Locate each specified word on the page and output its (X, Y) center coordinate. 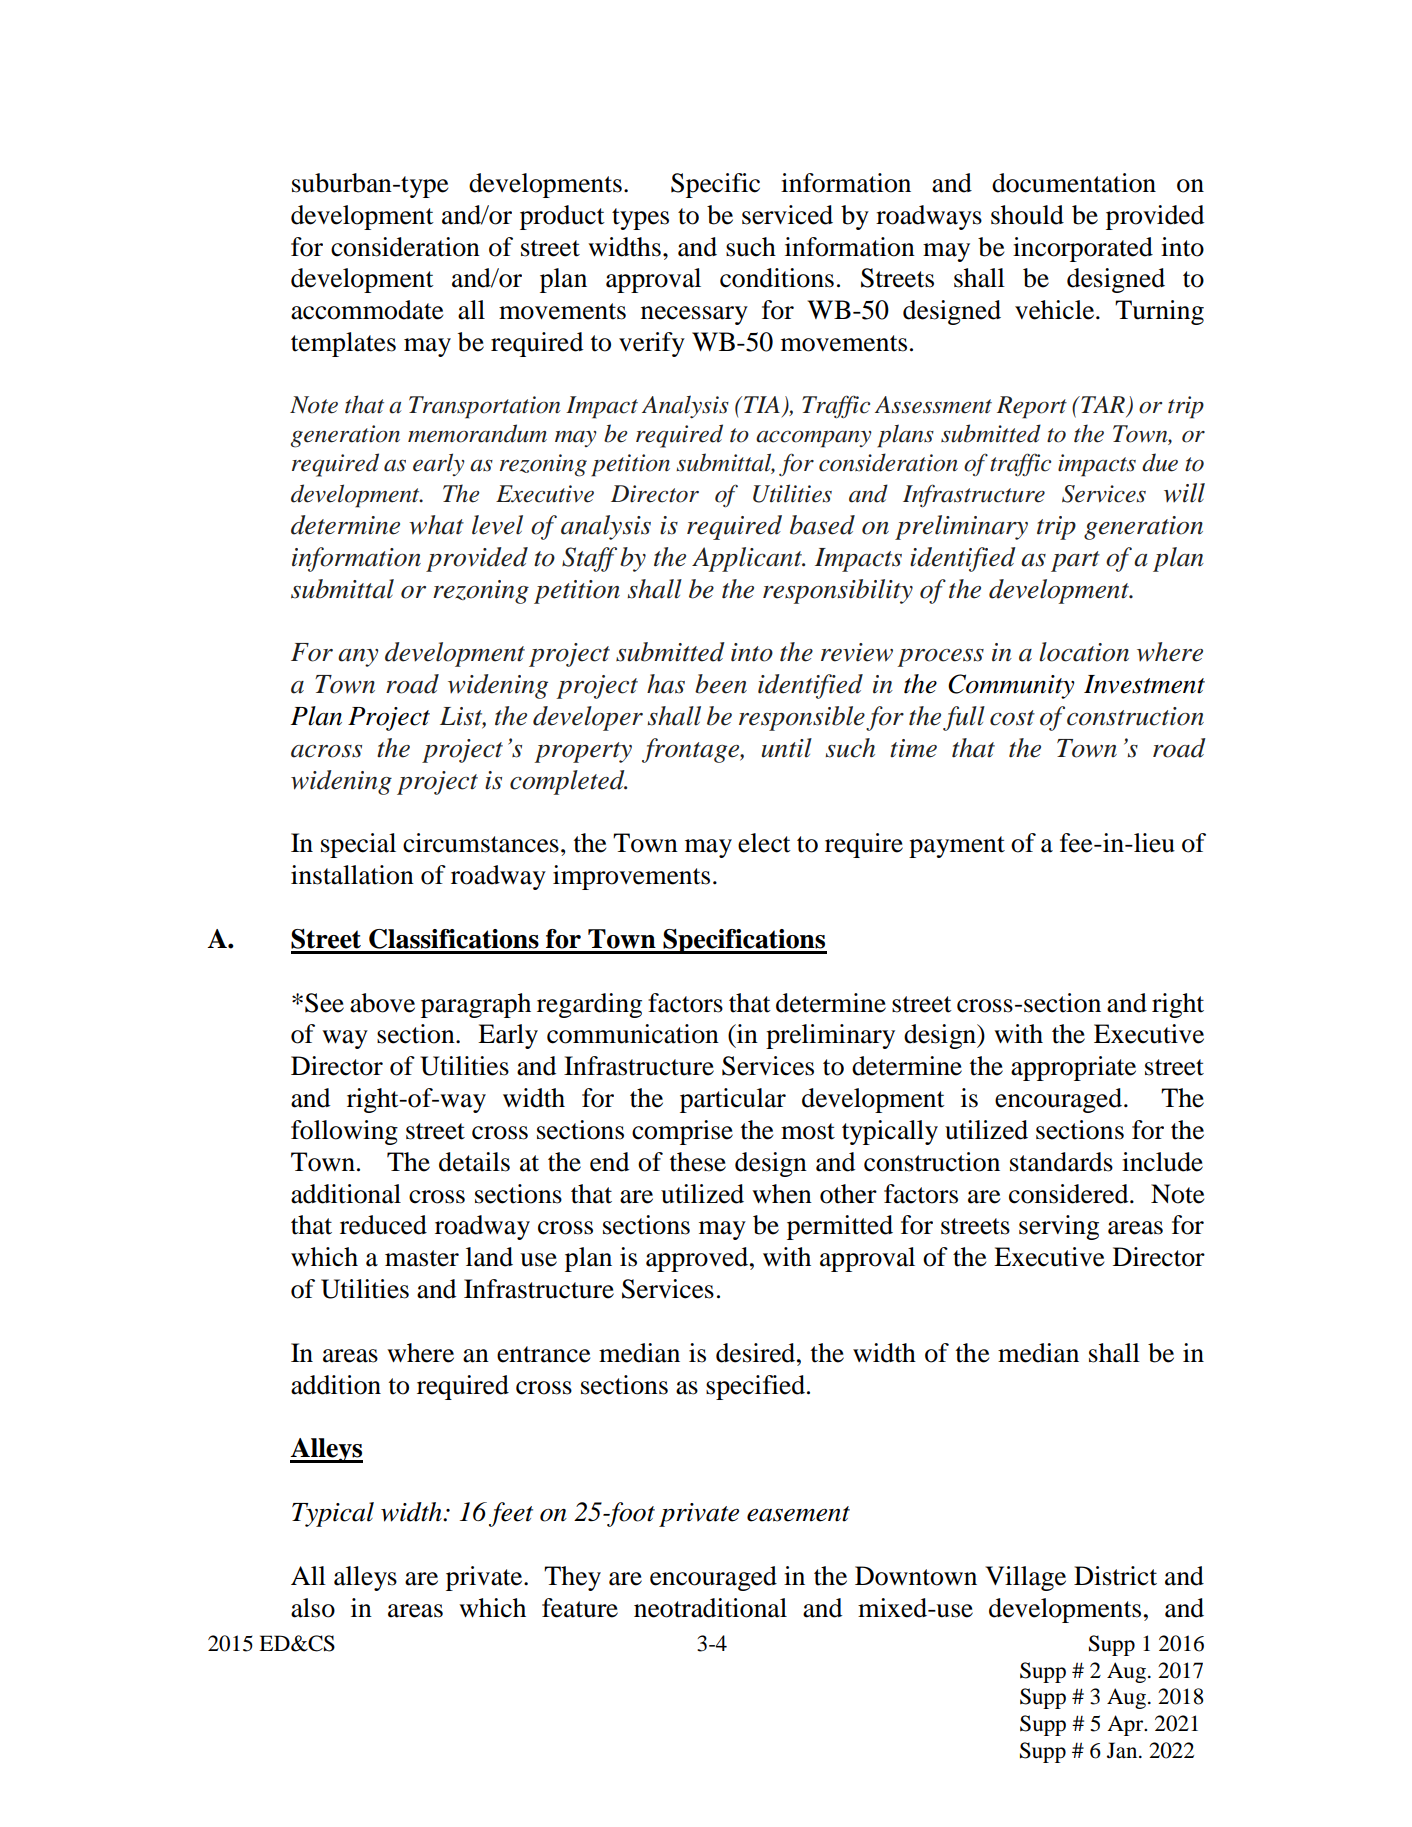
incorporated (1083, 249)
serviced (787, 215)
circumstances (481, 843)
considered (1070, 1194)
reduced (383, 1225)
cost (1012, 718)
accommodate (367, 310)
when (782, 1194)
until (786, 748)
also (313, 1608)
